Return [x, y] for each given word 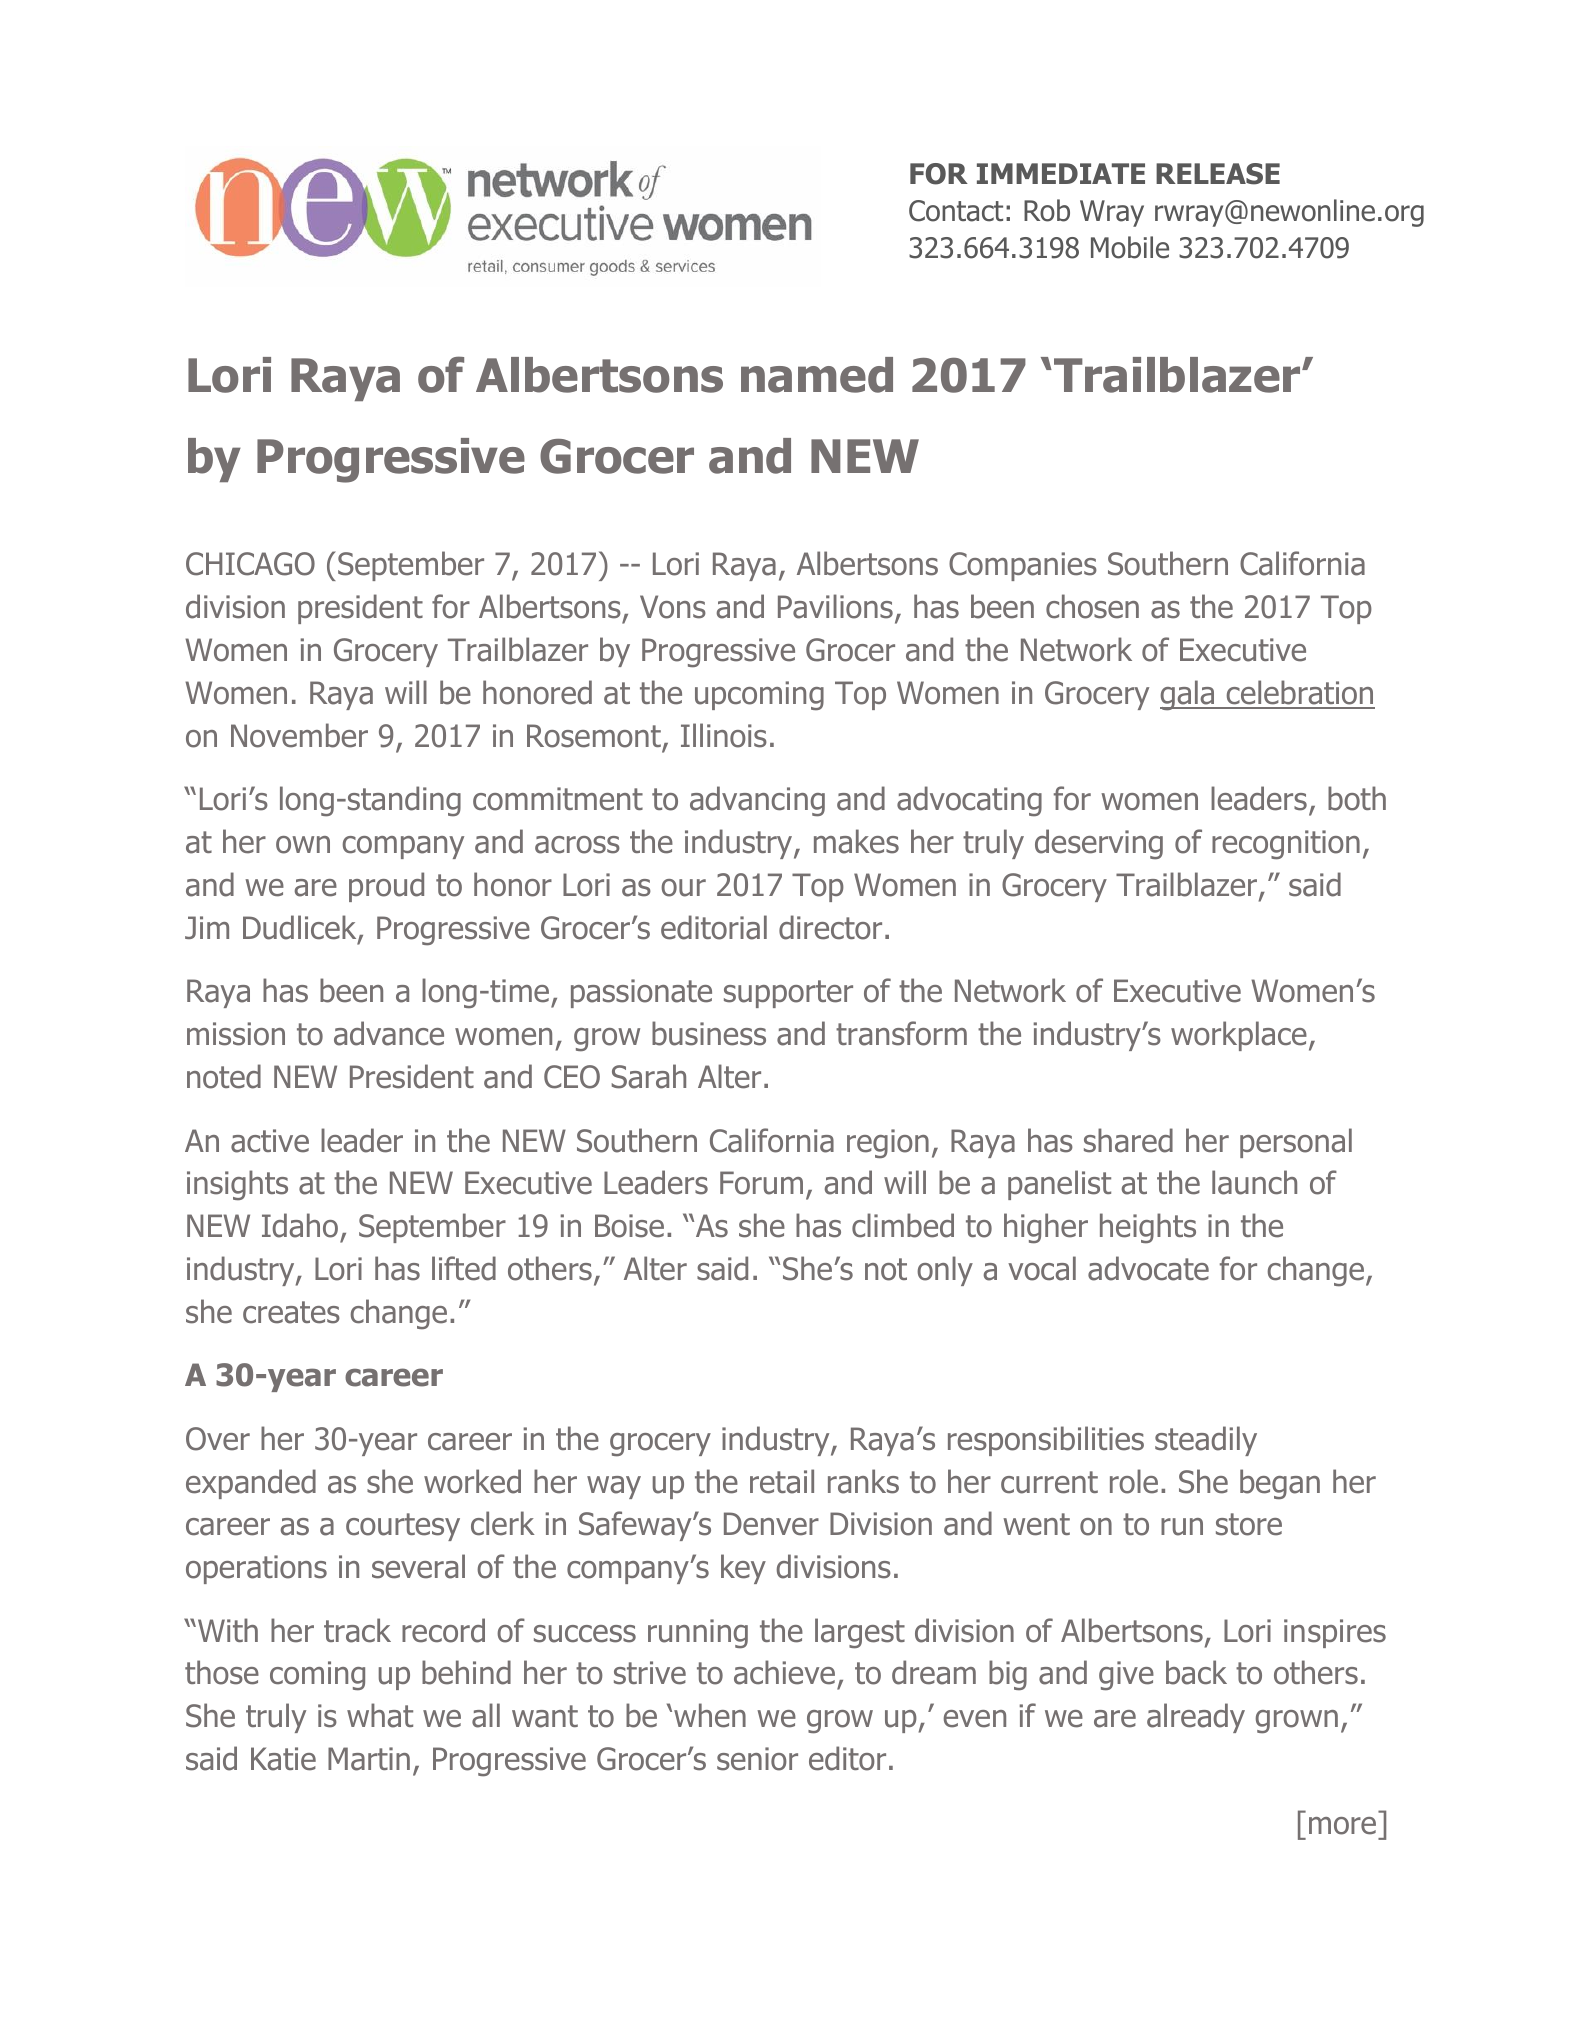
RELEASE [1218, 174]
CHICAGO [250, 564]
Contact [956, 211]
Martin [369, 1759]
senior [757, 1759]
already [1196, 1718]
